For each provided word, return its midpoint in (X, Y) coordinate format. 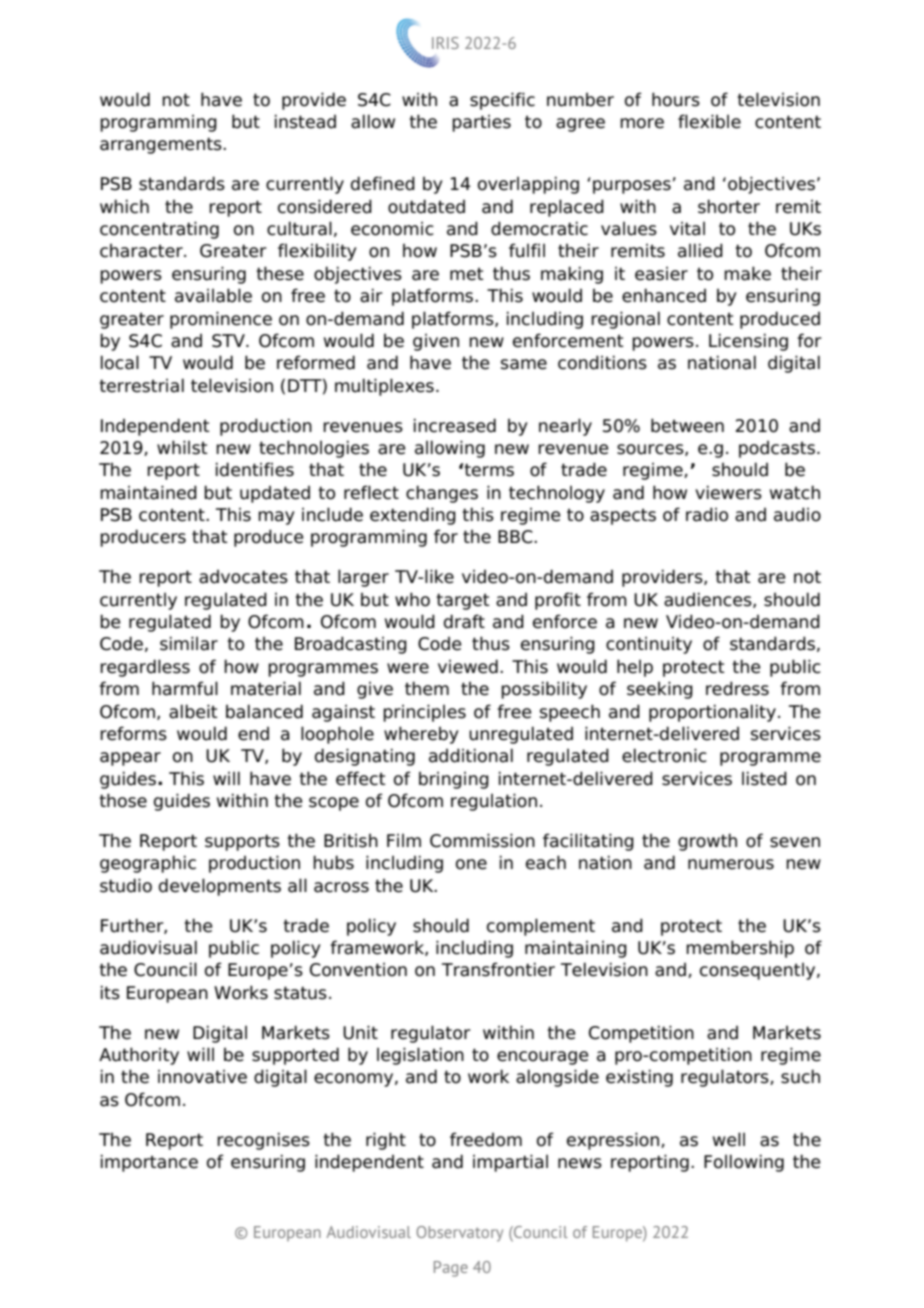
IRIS (445, 43)
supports (242, 842)
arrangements (162, 145)
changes (442, 494)
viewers (728, 492)
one (471, 864)
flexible (709, 121)
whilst (182, 447)
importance (149, 1163)
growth (707, 842)
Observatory (459, 1234)
